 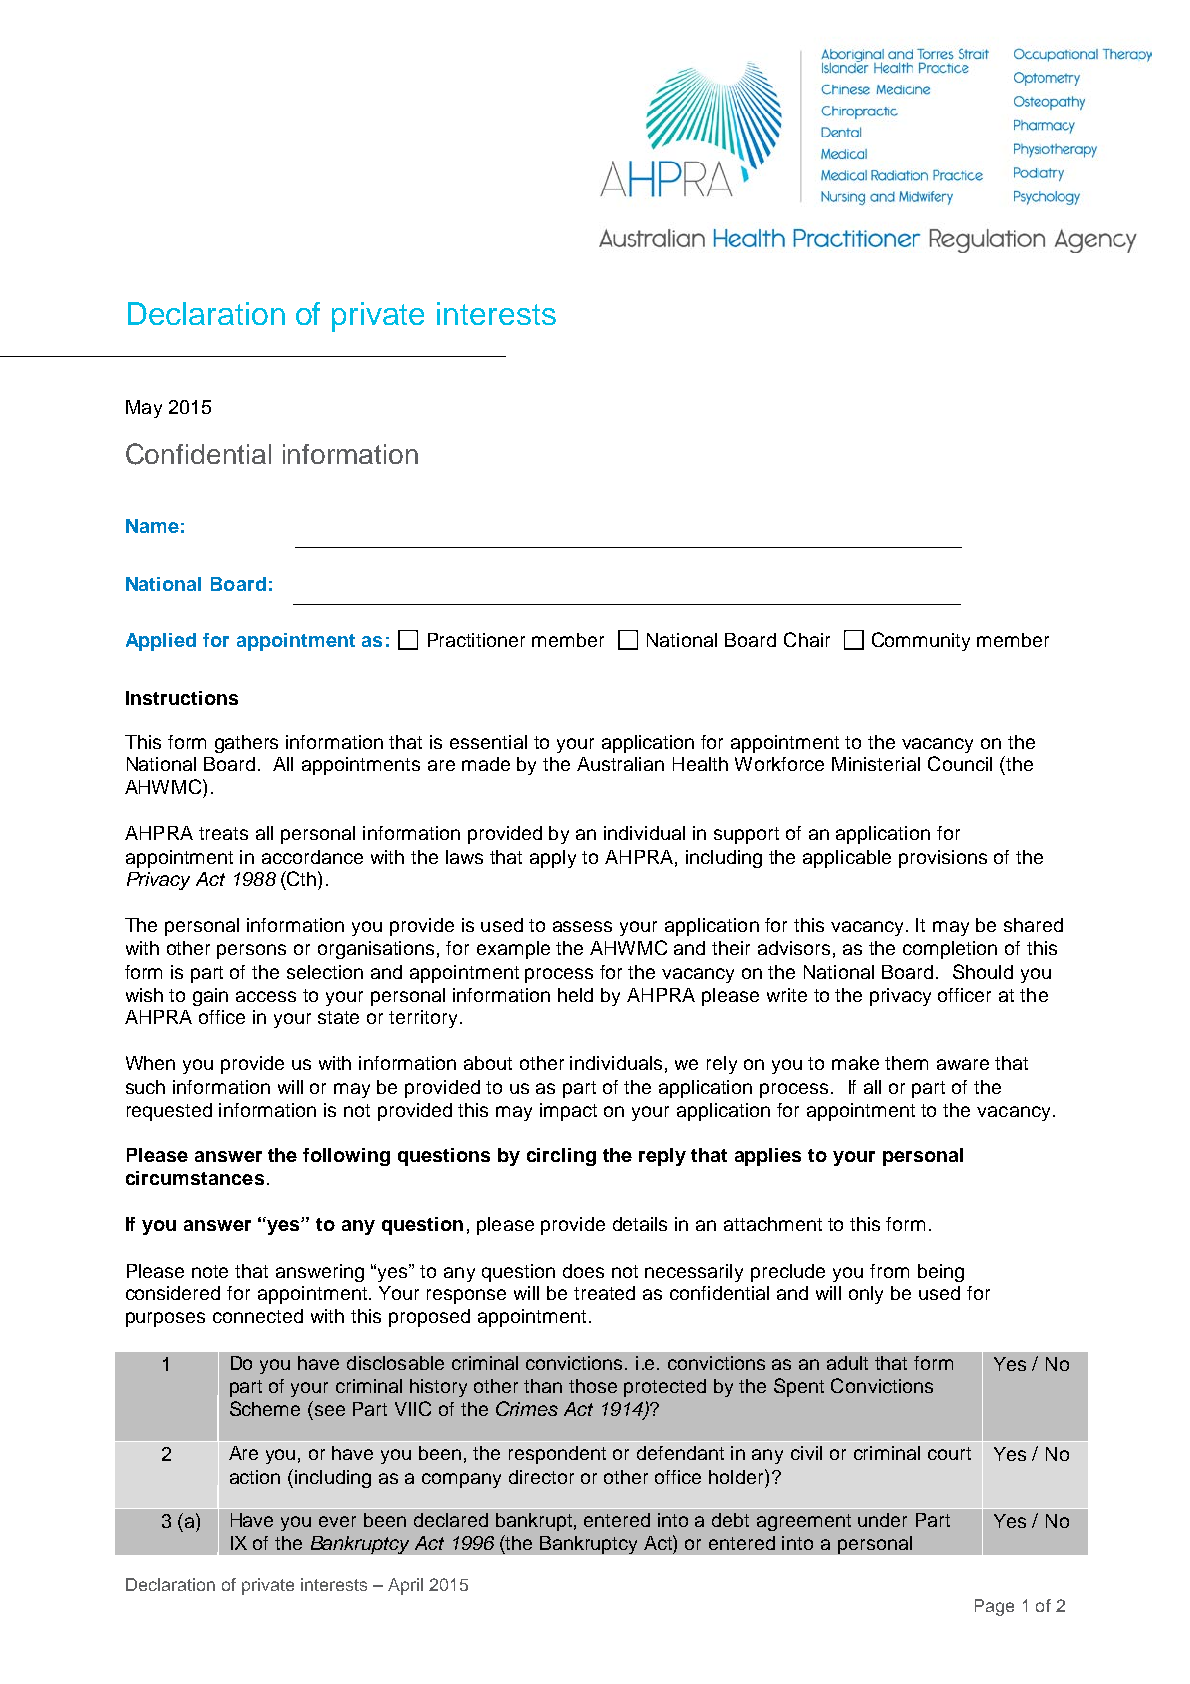 What do you see at coordinates (451, 1520) in the image?
I see `declared` at bounding box center [451, 1520].
